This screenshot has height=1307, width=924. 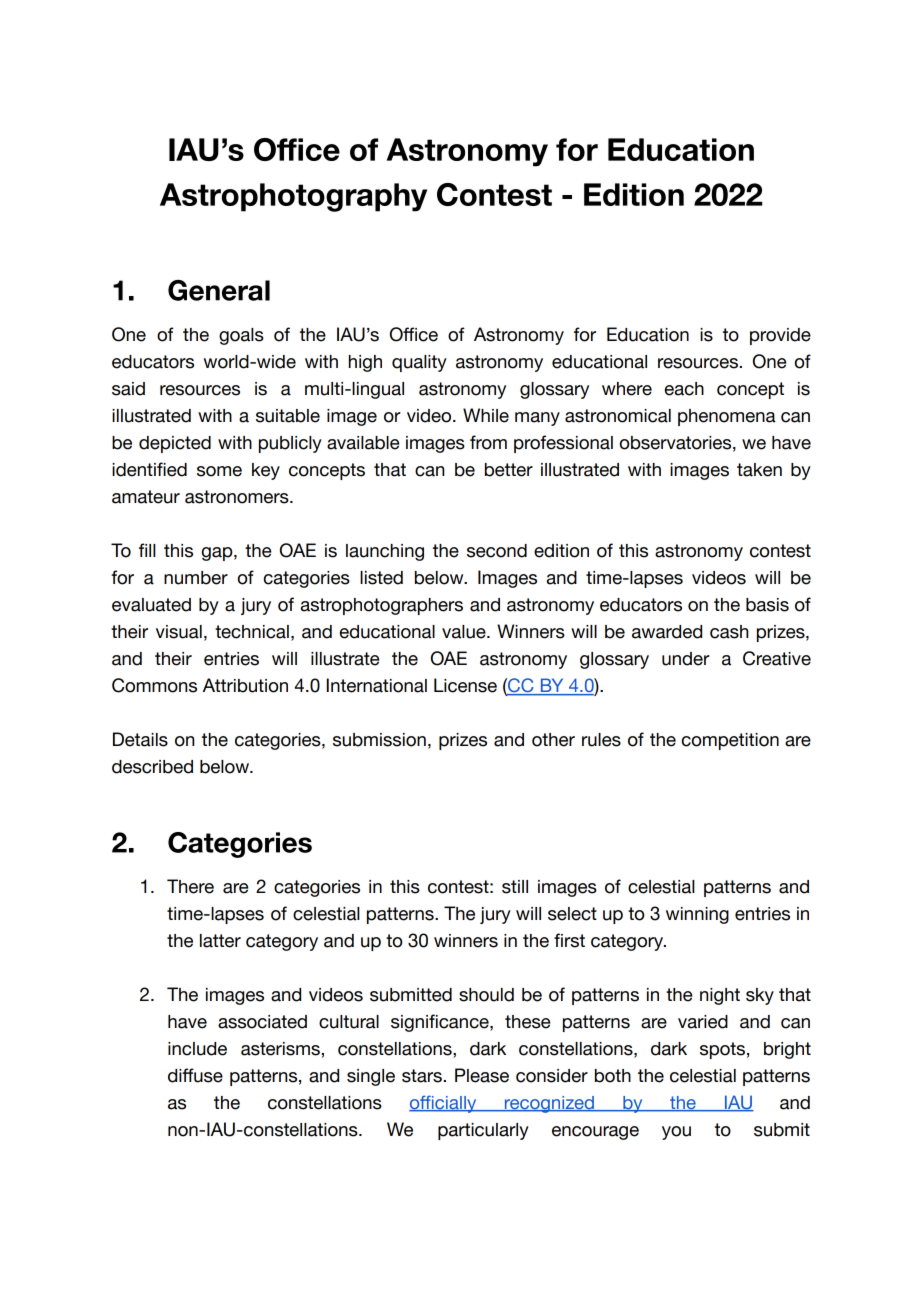 I want to click on General, so click(x=219, y=290).
